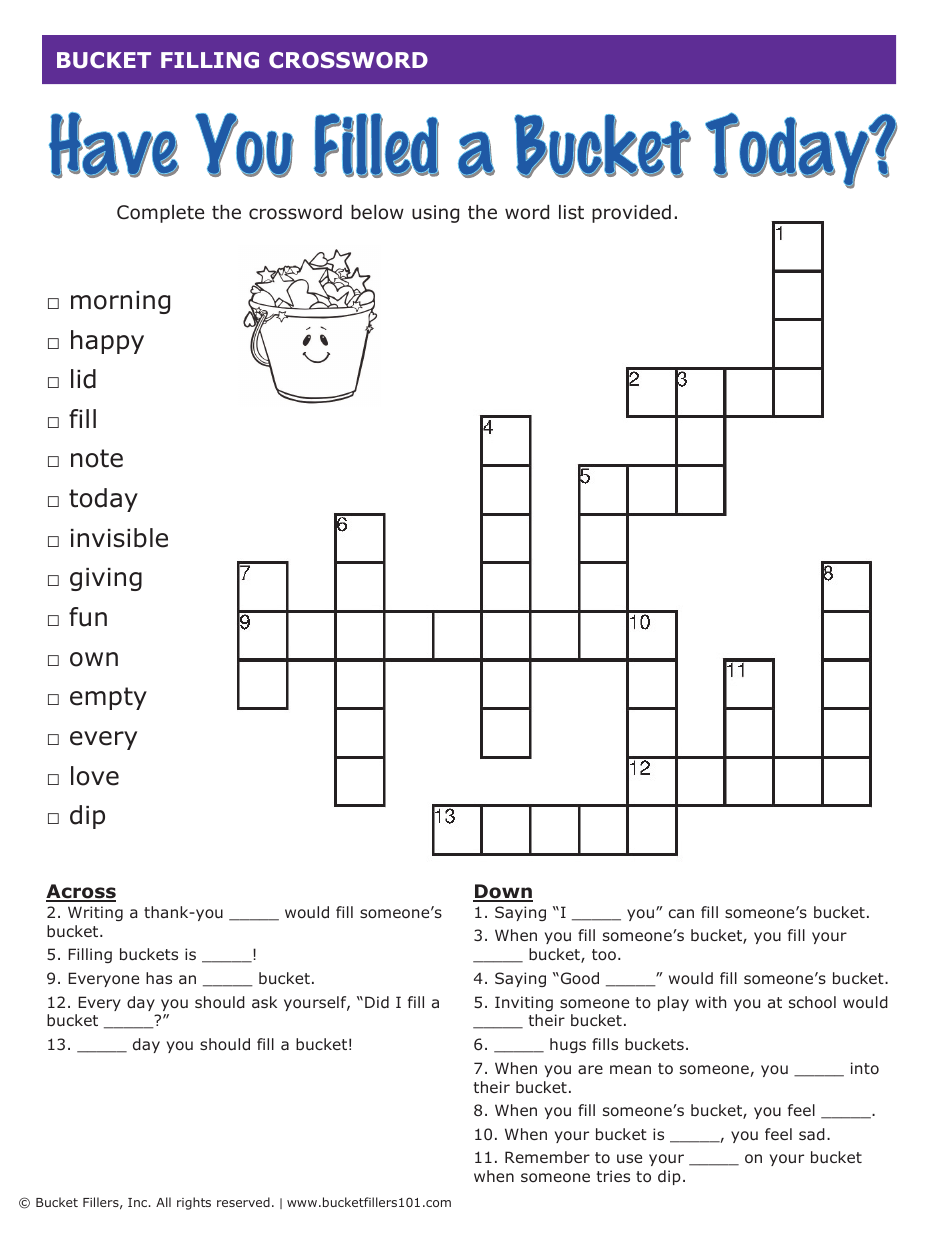  I want to click on below, so click(377, 212).
